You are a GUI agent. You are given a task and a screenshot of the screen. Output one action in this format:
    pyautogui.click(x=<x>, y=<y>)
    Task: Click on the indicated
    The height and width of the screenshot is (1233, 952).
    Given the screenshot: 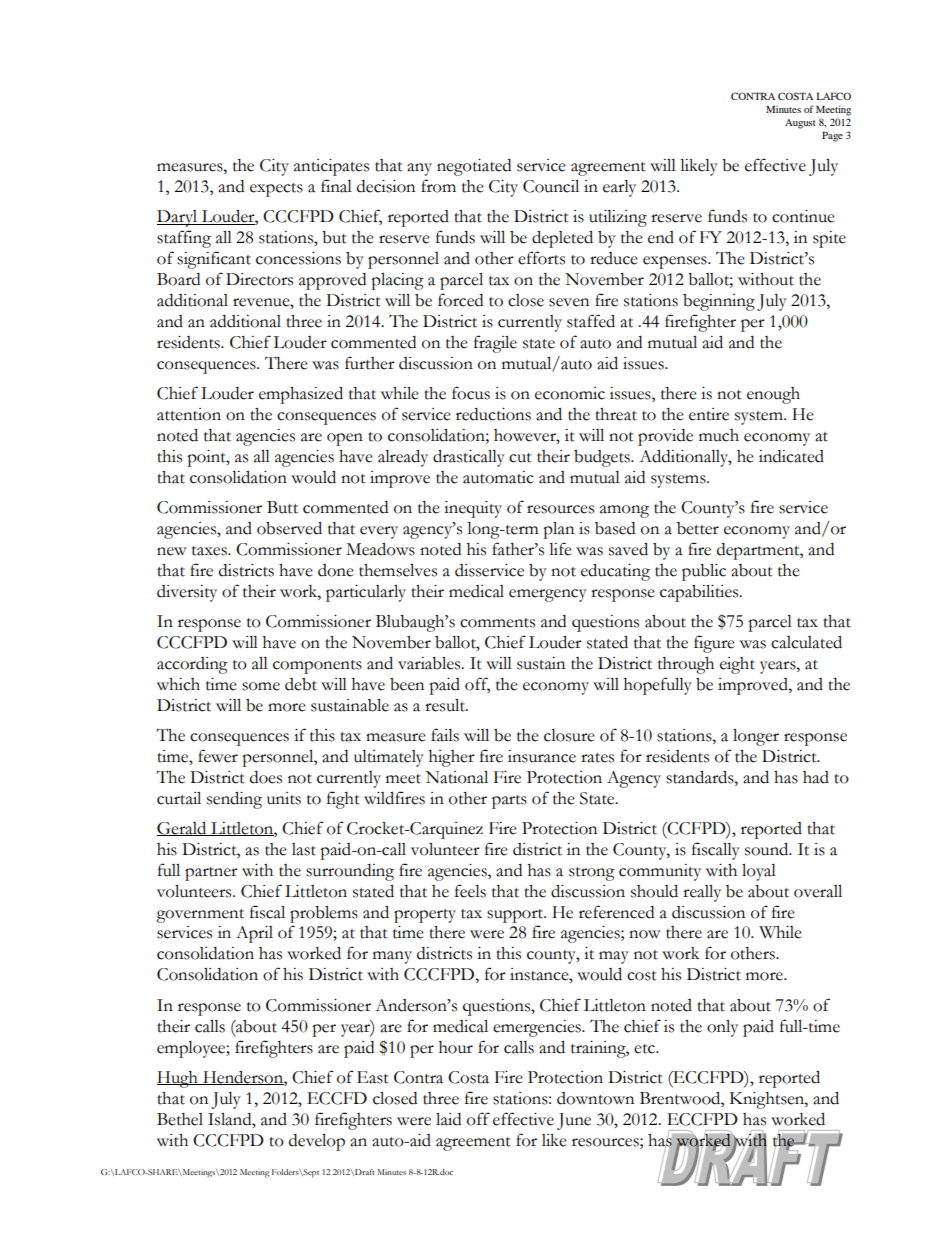 What is the action you would take?
    pyautogui.click(x=791, y=456)
